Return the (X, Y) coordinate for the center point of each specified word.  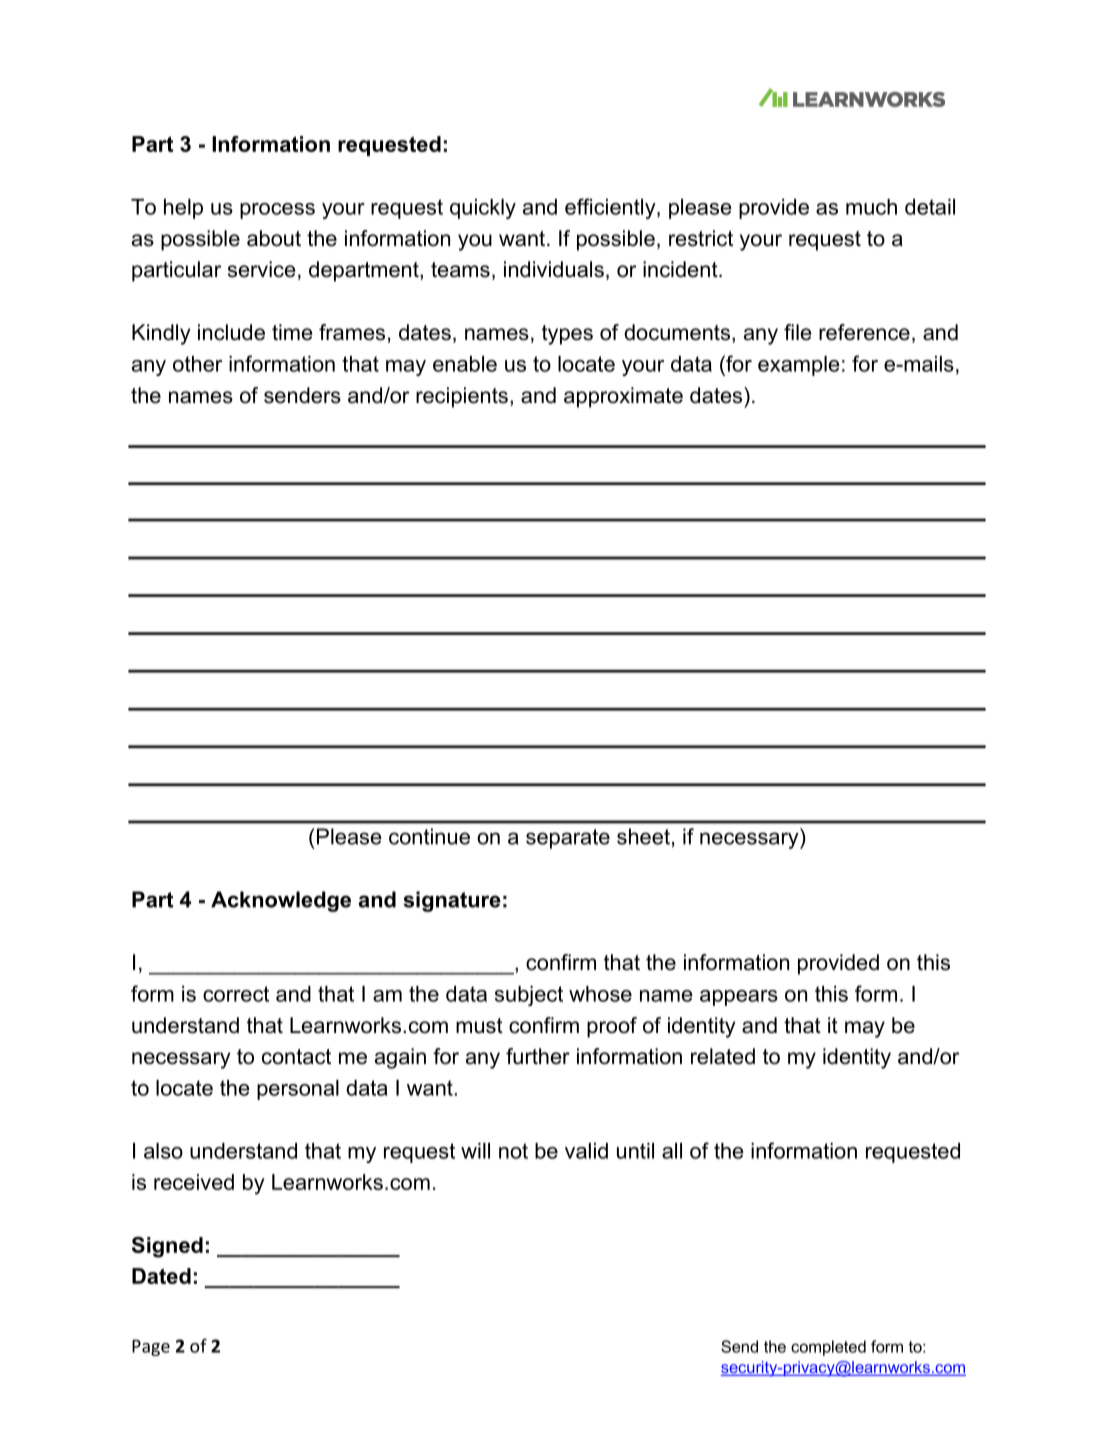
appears (739, 998)
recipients (462, 397)
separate (568, 839)
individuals (554, 269)
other (197, 364)
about (274, 238)
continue (429, 836)
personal (298, 1090)
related (723, 1056)
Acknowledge (281, 901)
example (799, 366)
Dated (161, 1276)
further (538, 1056)
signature (452, 901)
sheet (643, 836)
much (871, 207)
